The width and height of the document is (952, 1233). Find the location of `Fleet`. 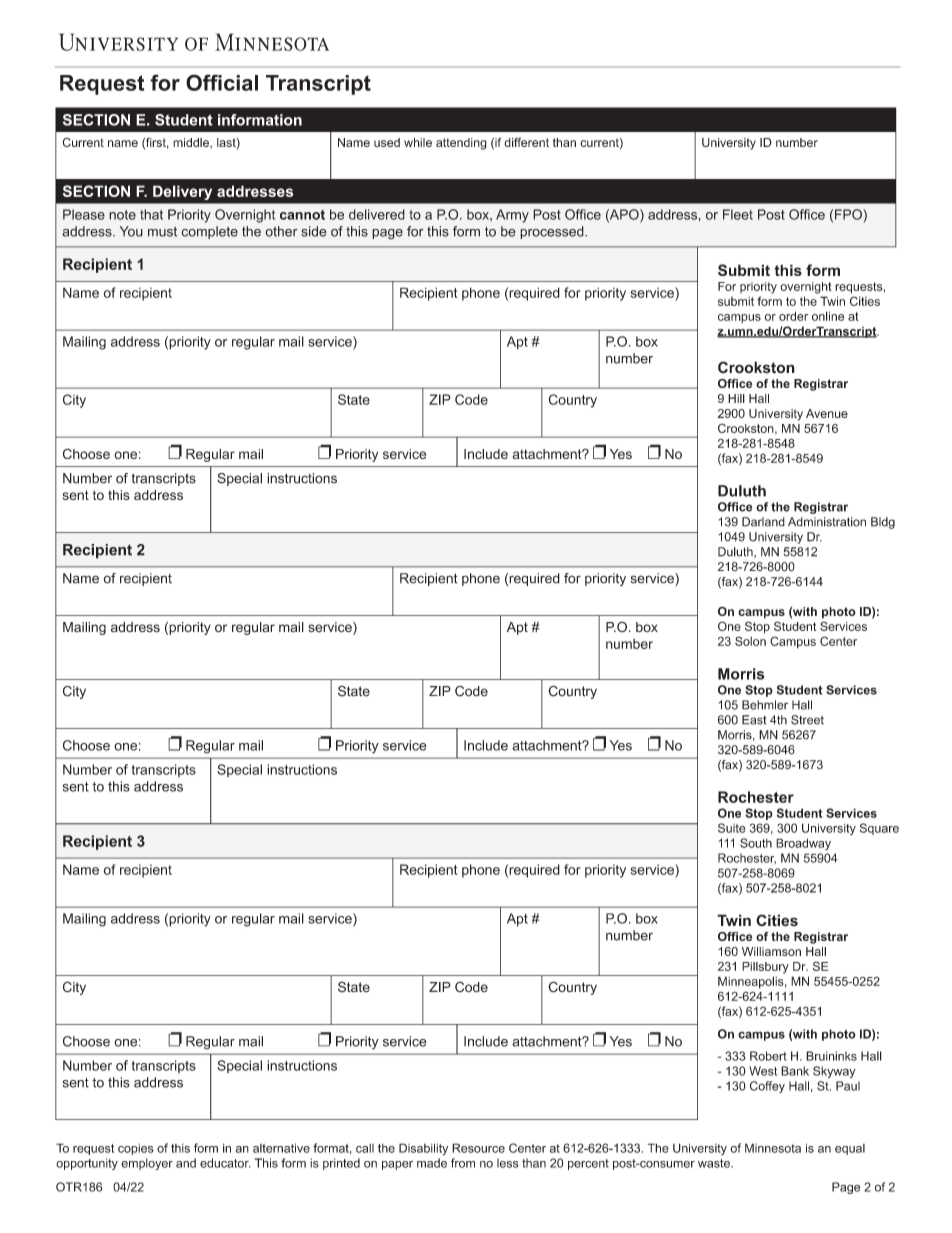

Fleet is located at coordinates (738, 214).
